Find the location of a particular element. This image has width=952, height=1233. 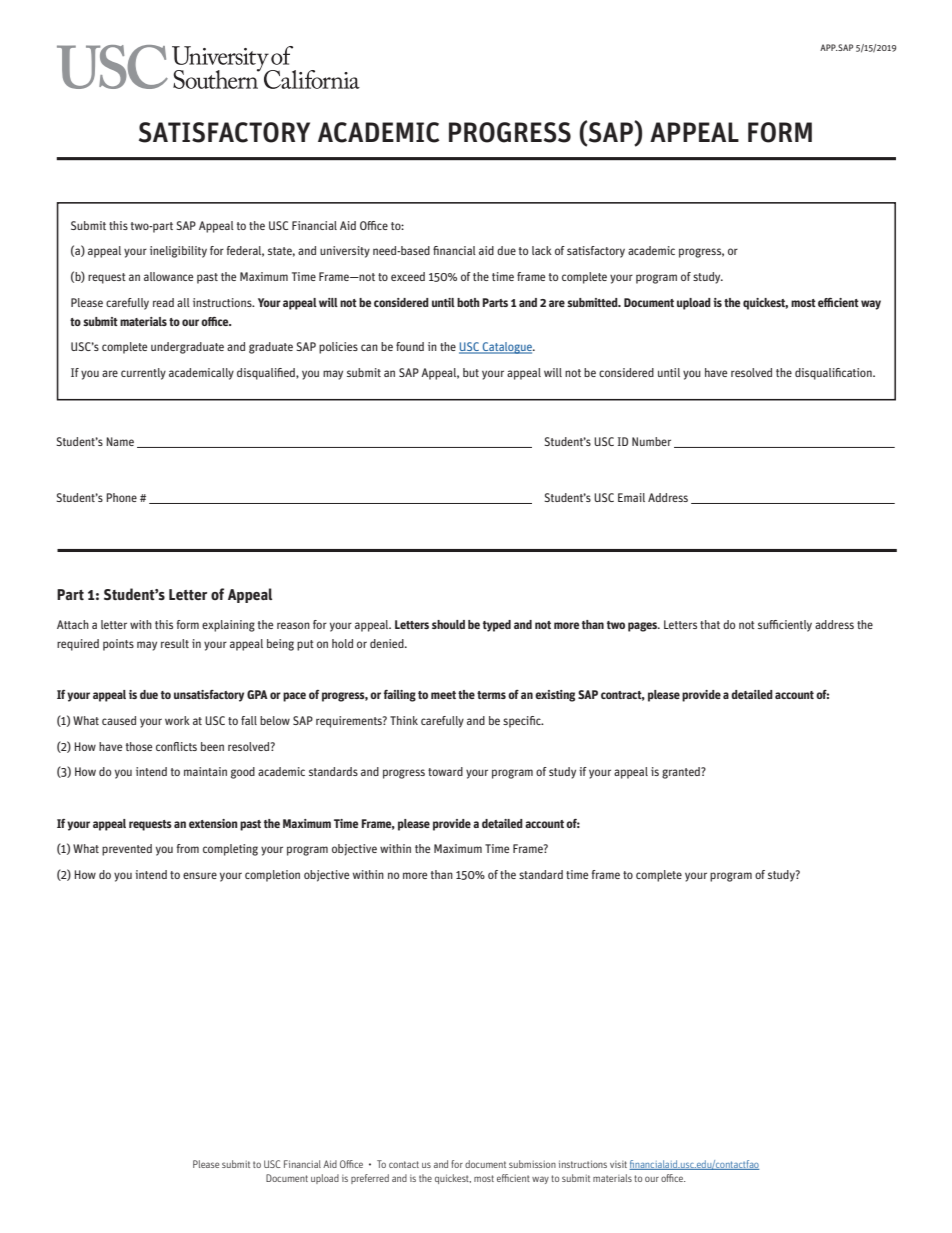

completion is located at coordinates (272, 876).
